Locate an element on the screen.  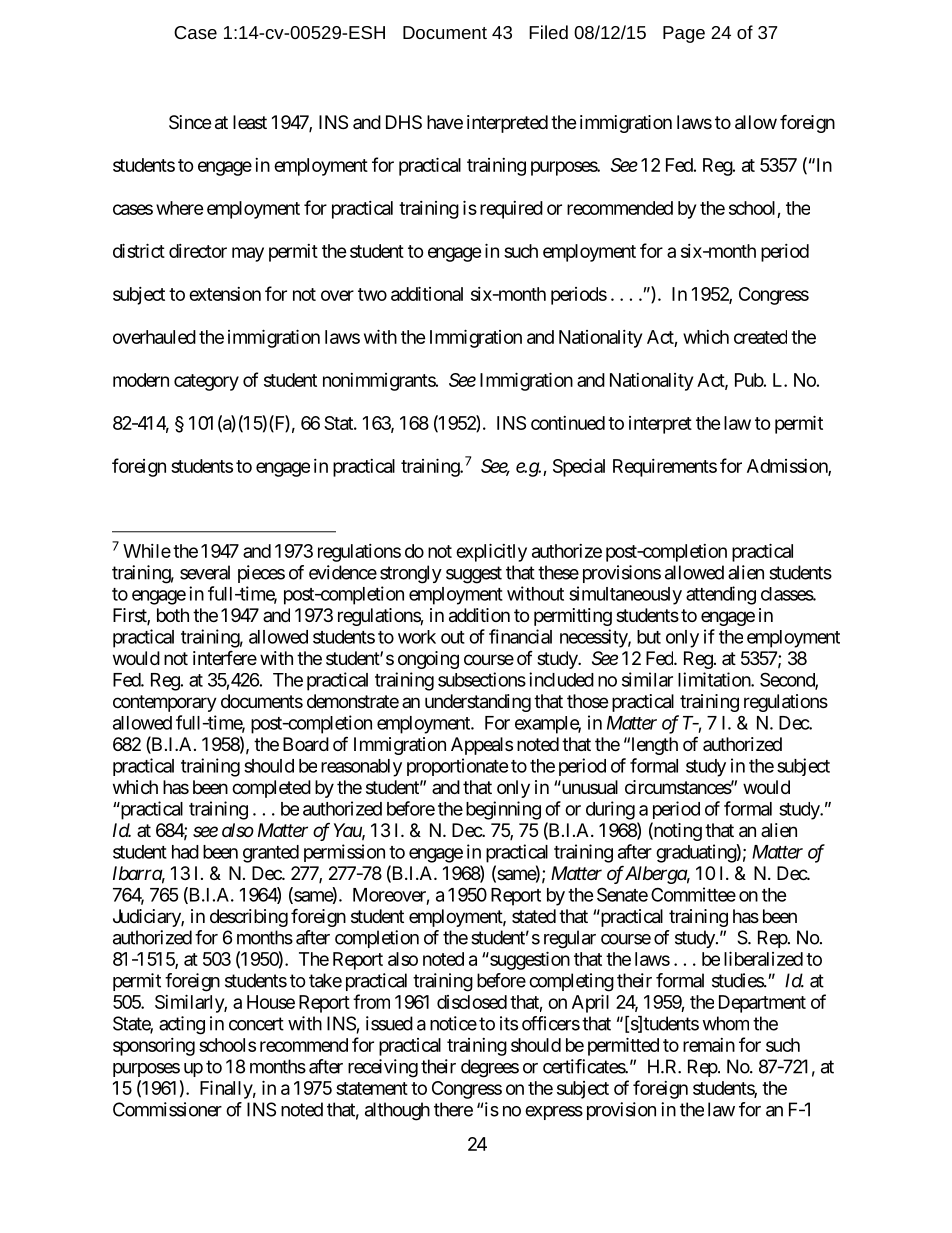
Page is located at coordinates (684, 34).
